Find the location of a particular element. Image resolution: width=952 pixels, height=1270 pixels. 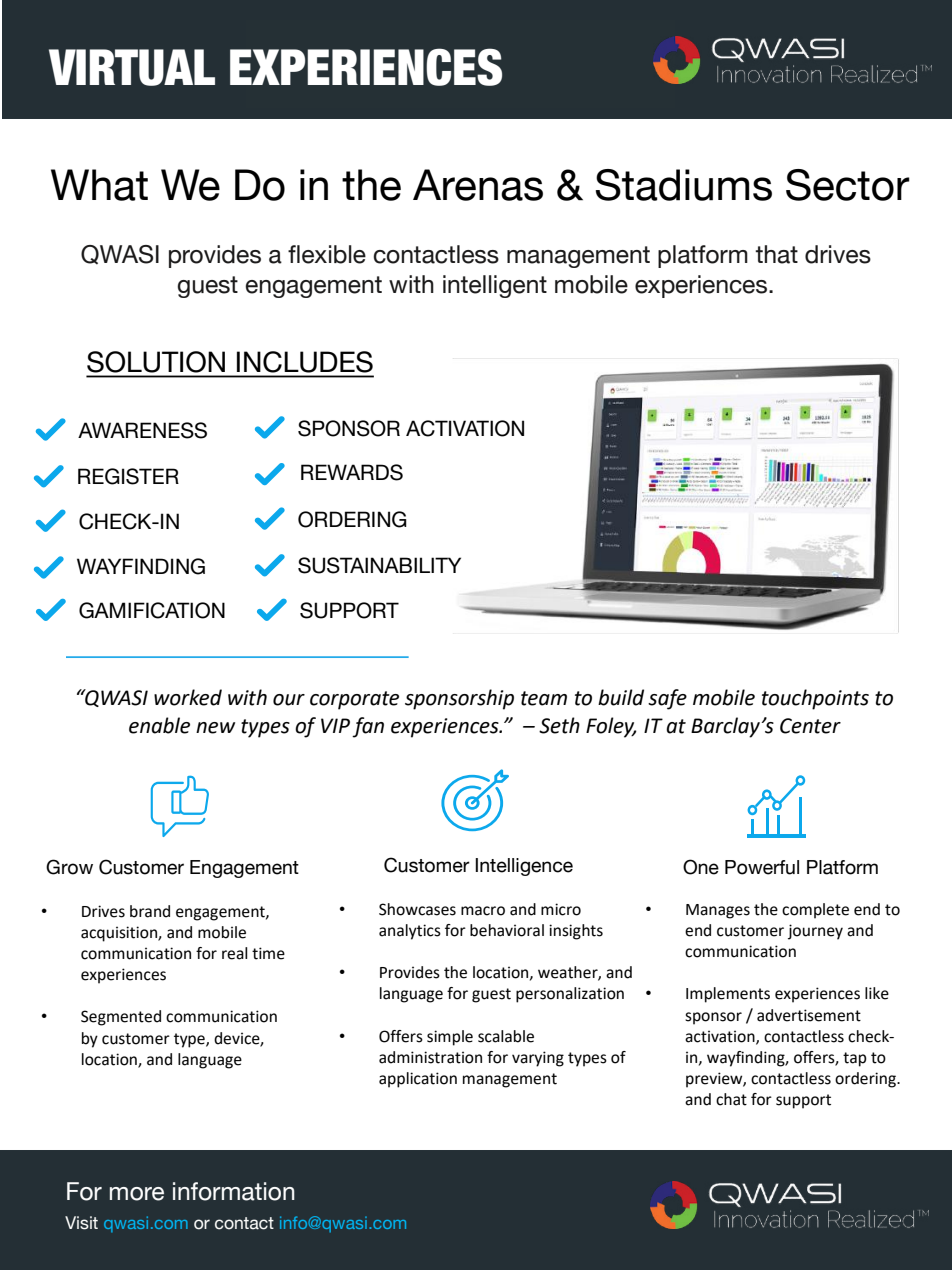

Arenas is located at coordinates (478, 185).
